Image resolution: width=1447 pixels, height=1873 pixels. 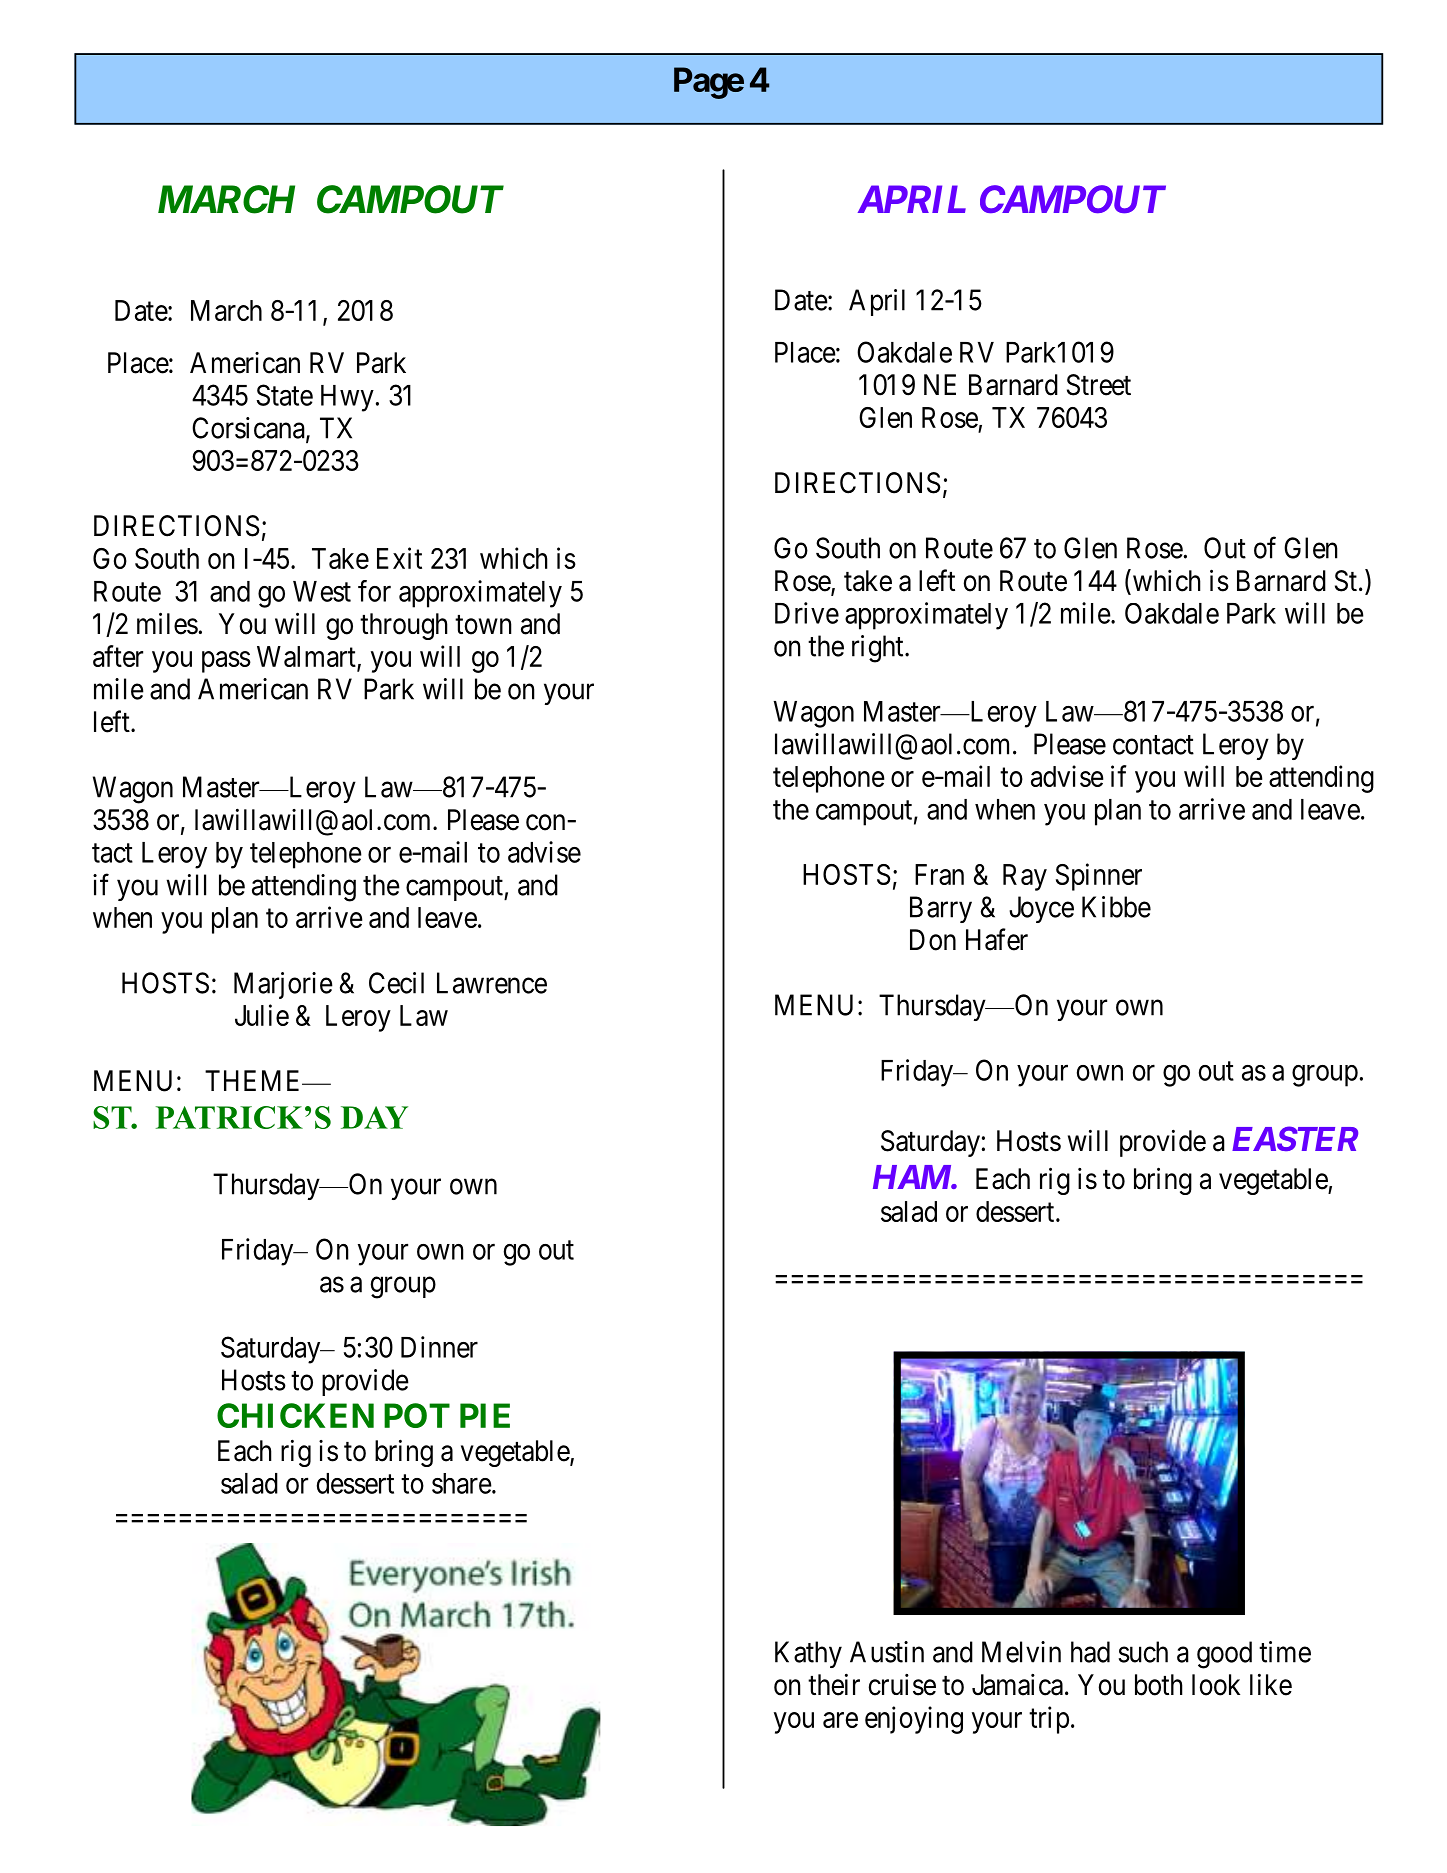 I want to click on State, so click(x=284, y=395).
